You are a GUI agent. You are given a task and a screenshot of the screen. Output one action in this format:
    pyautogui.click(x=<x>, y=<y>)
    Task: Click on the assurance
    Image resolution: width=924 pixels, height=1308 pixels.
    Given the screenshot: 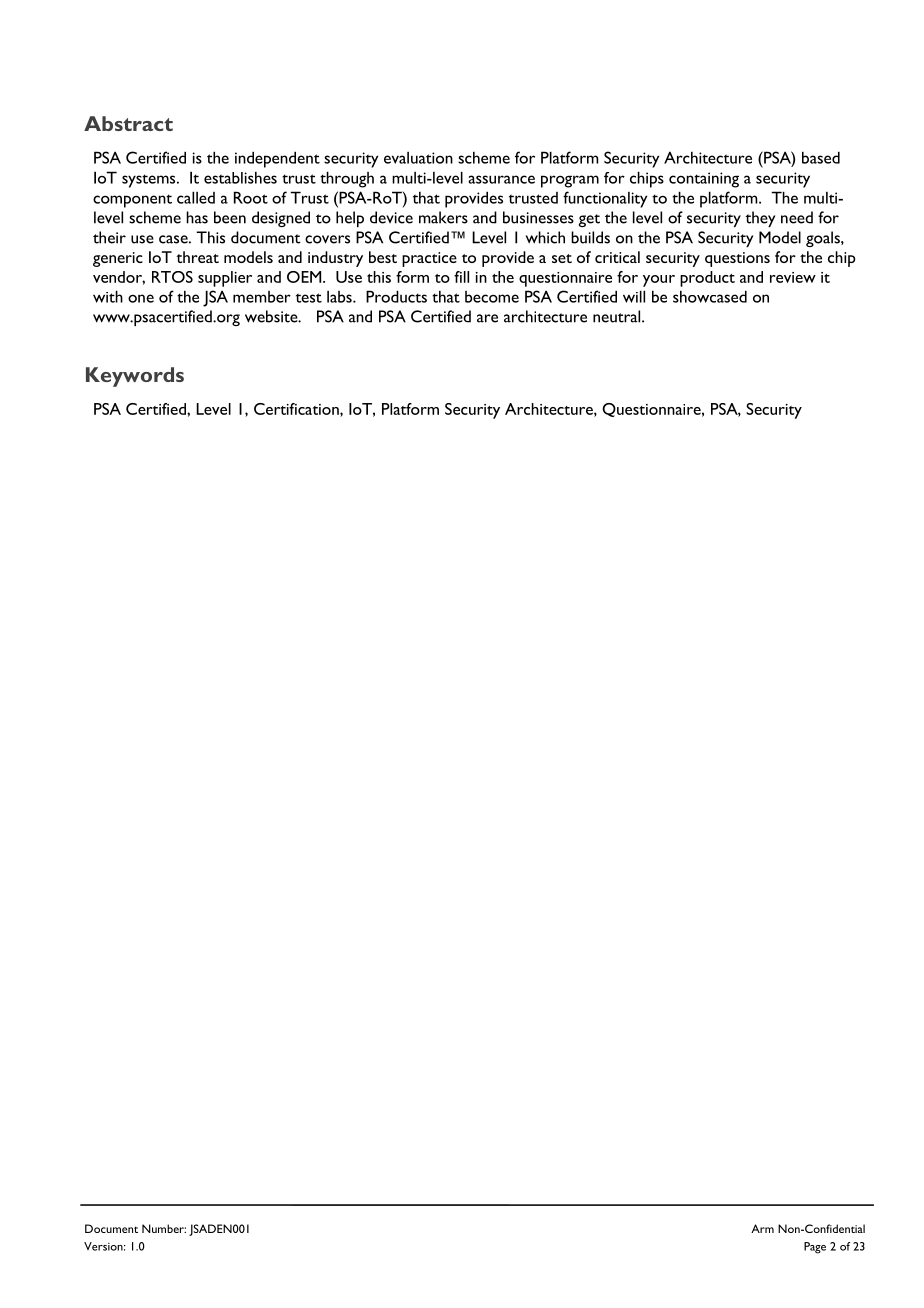 What is the action you would take?
    pyautogui.click(x=501, y=179)
